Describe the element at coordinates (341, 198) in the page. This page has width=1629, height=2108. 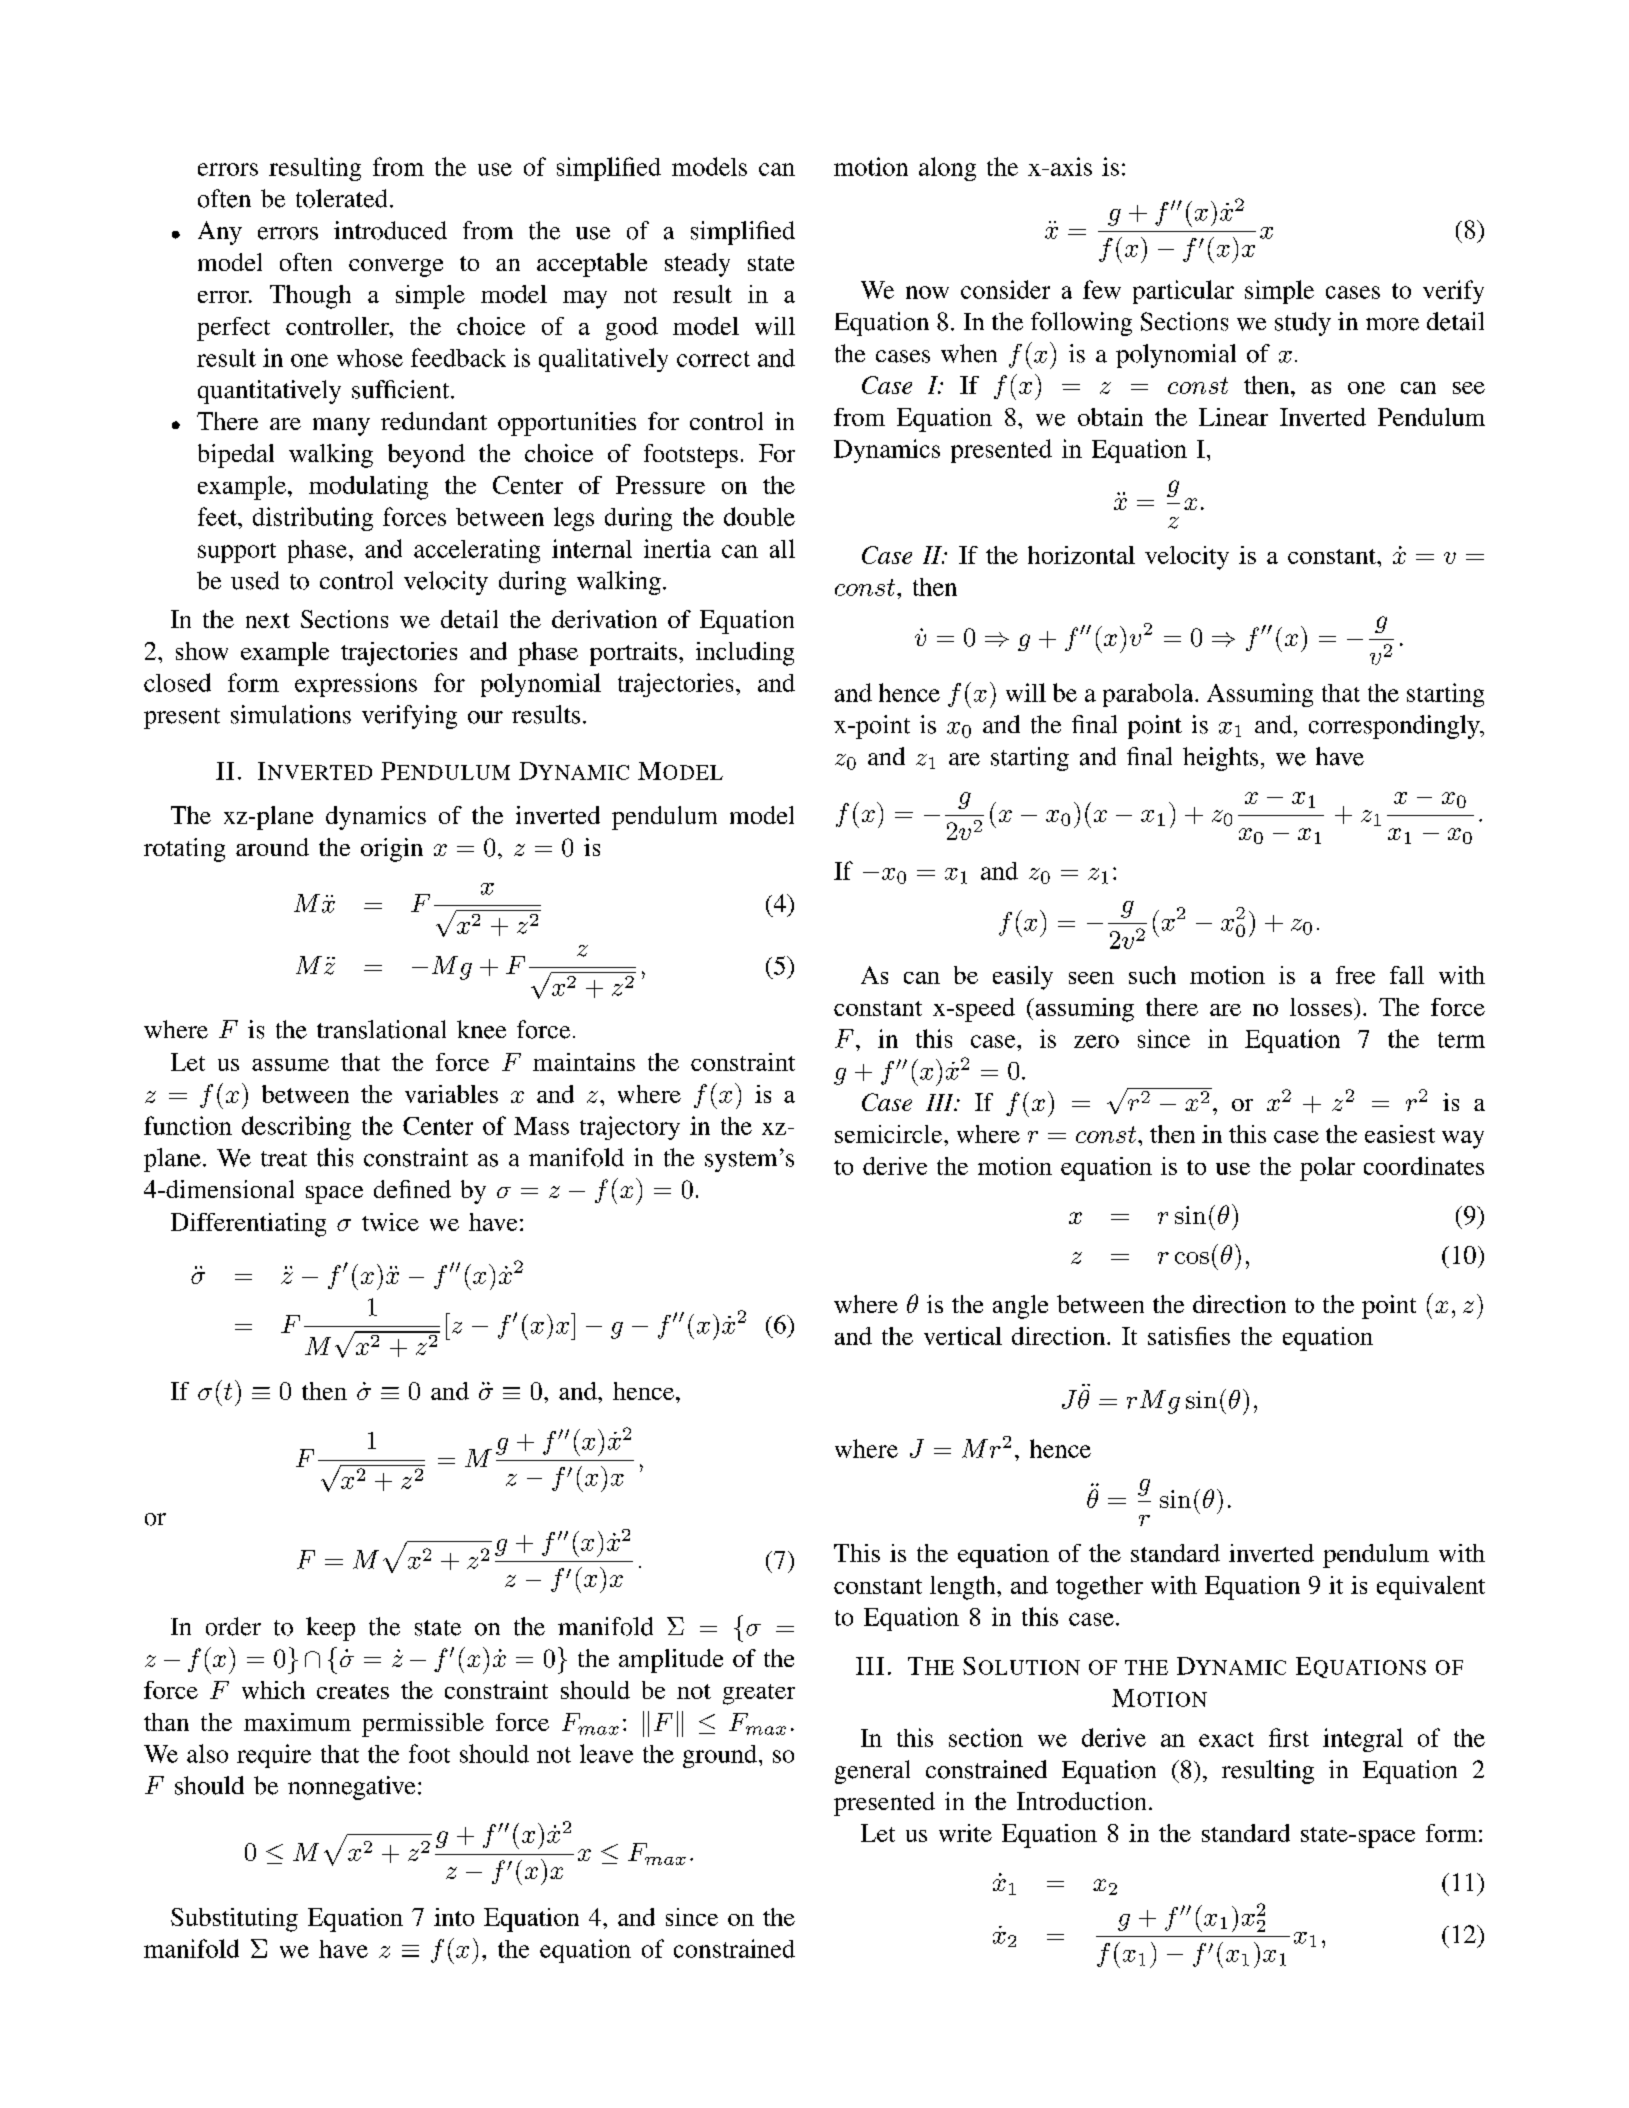
I see `tolerated` at that location.
